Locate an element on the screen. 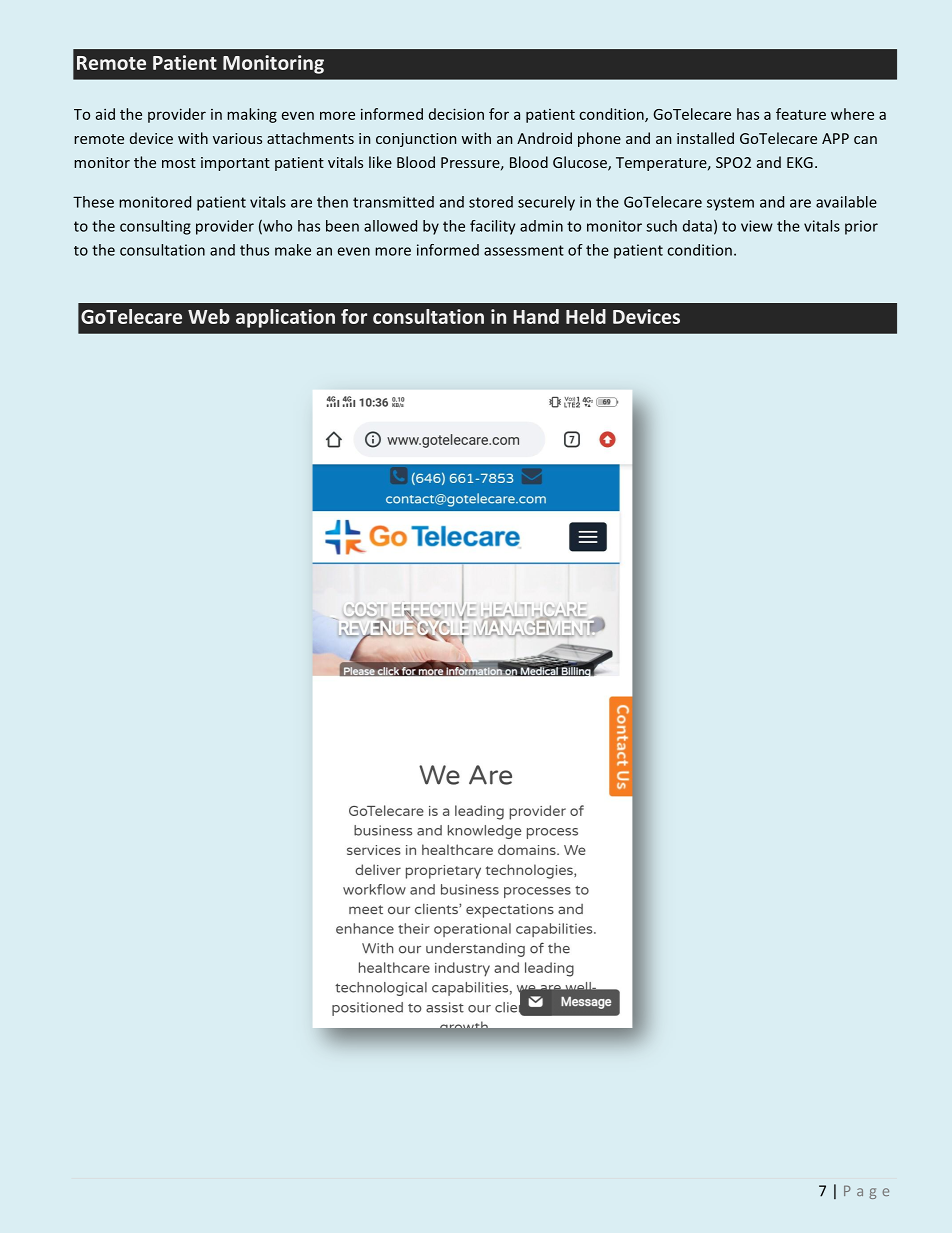 The height and width of the screenshot is (1233, 952). view is located at coordinates (757, 226).
